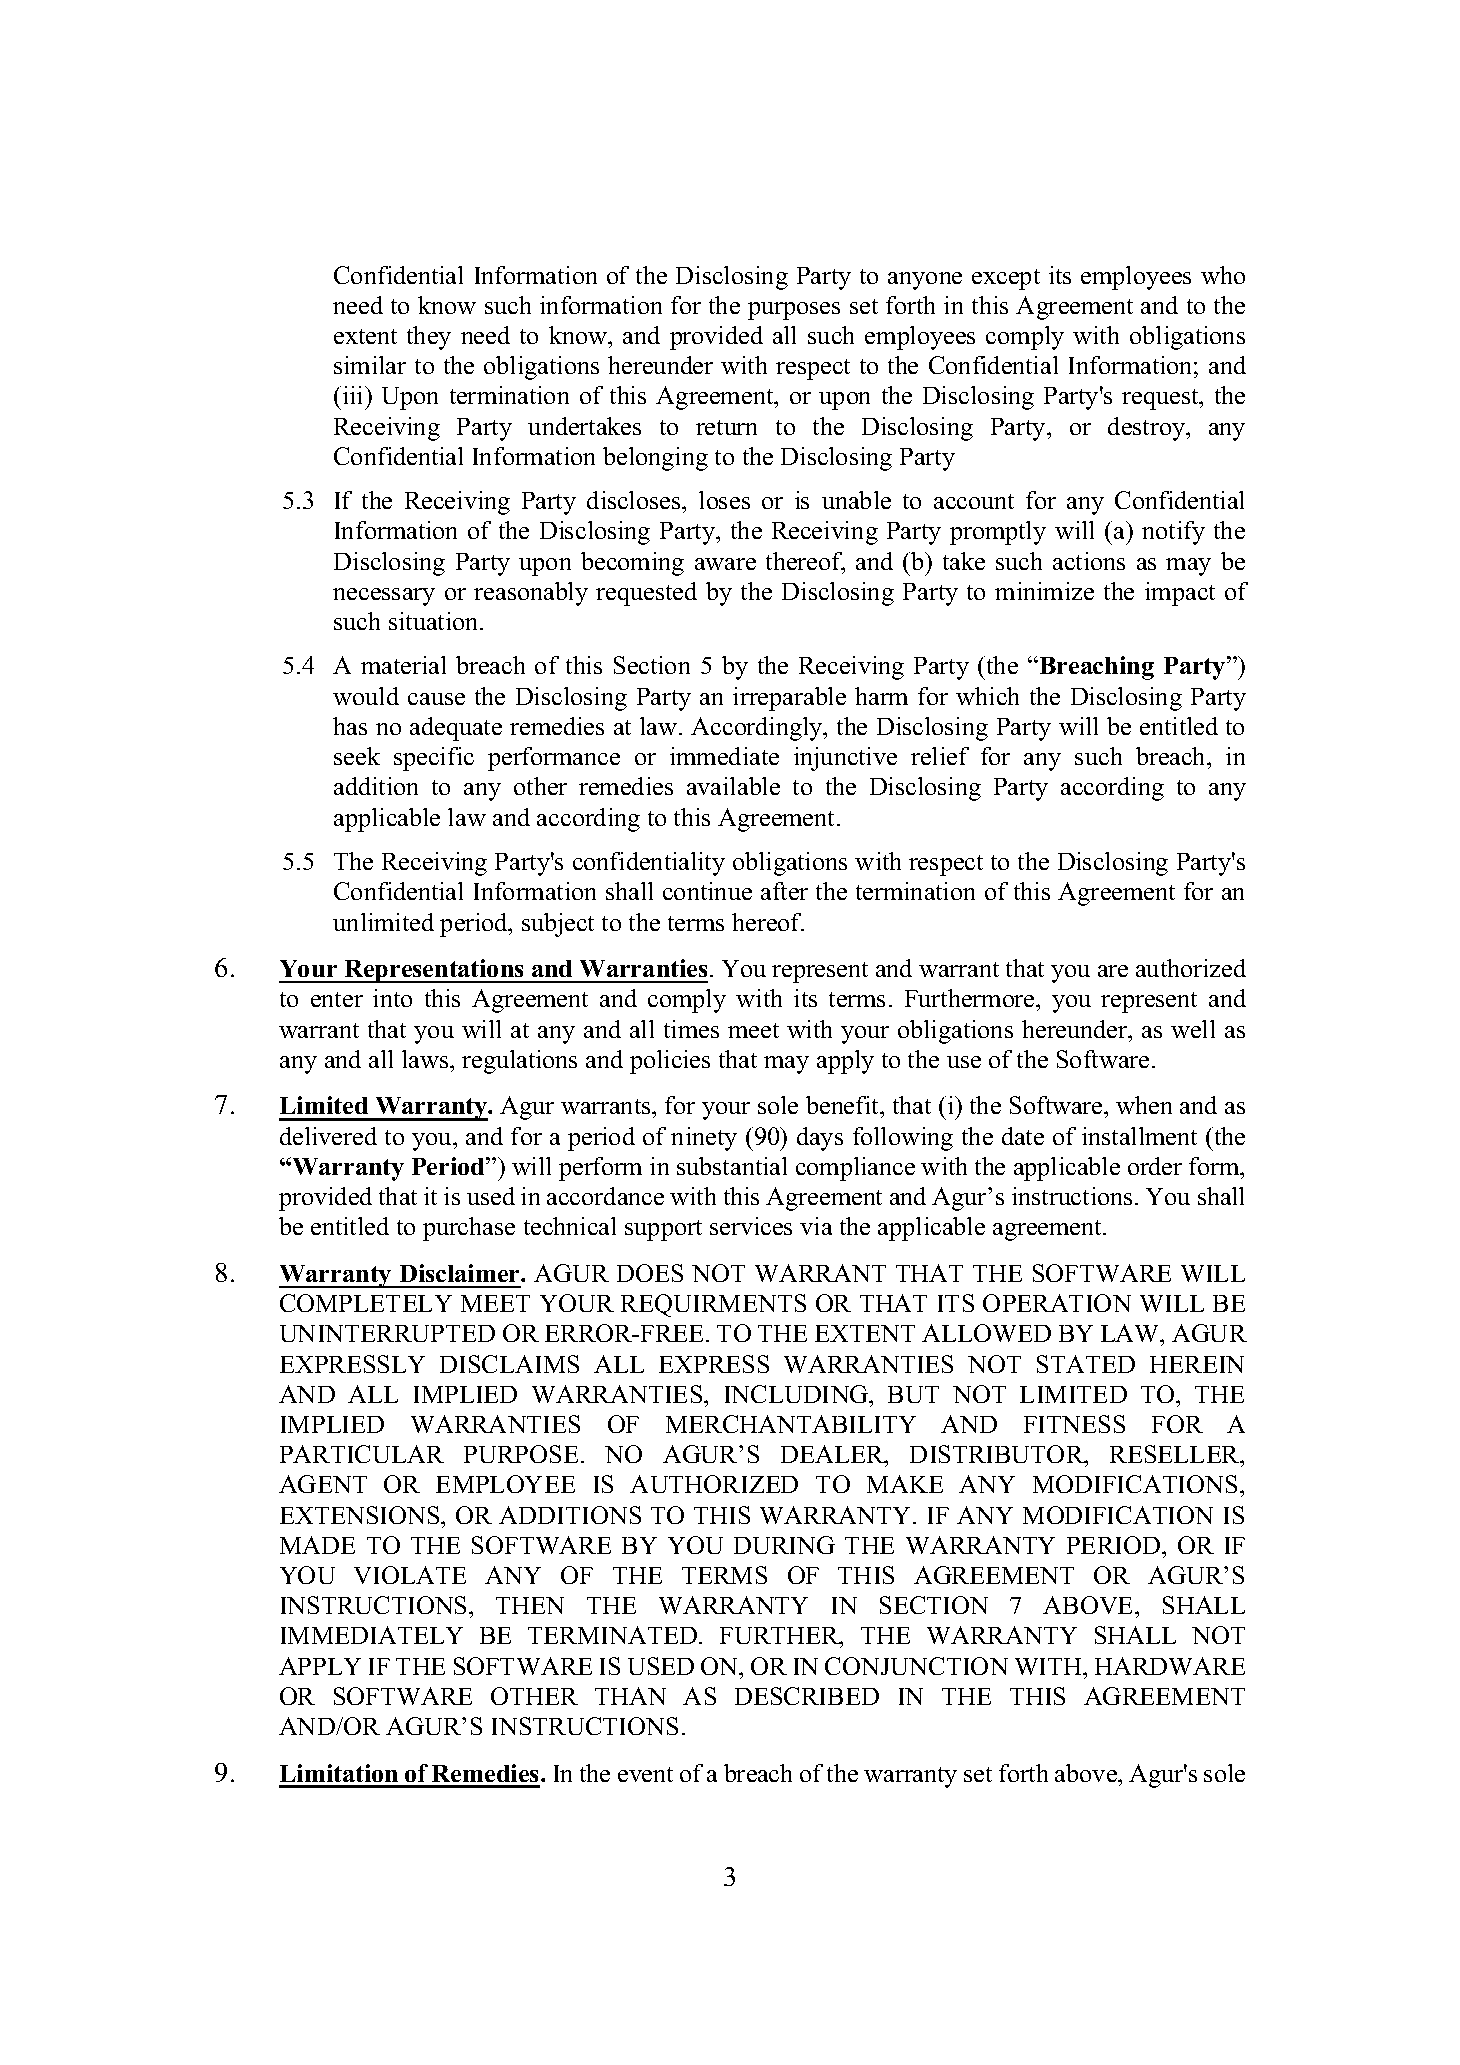 The width and height of the page is (1460, 2065). What do you see at coordinates (791, 1424) in the page?
I see `MERCHANTABILITY` at bounding box center [791, 1424].
